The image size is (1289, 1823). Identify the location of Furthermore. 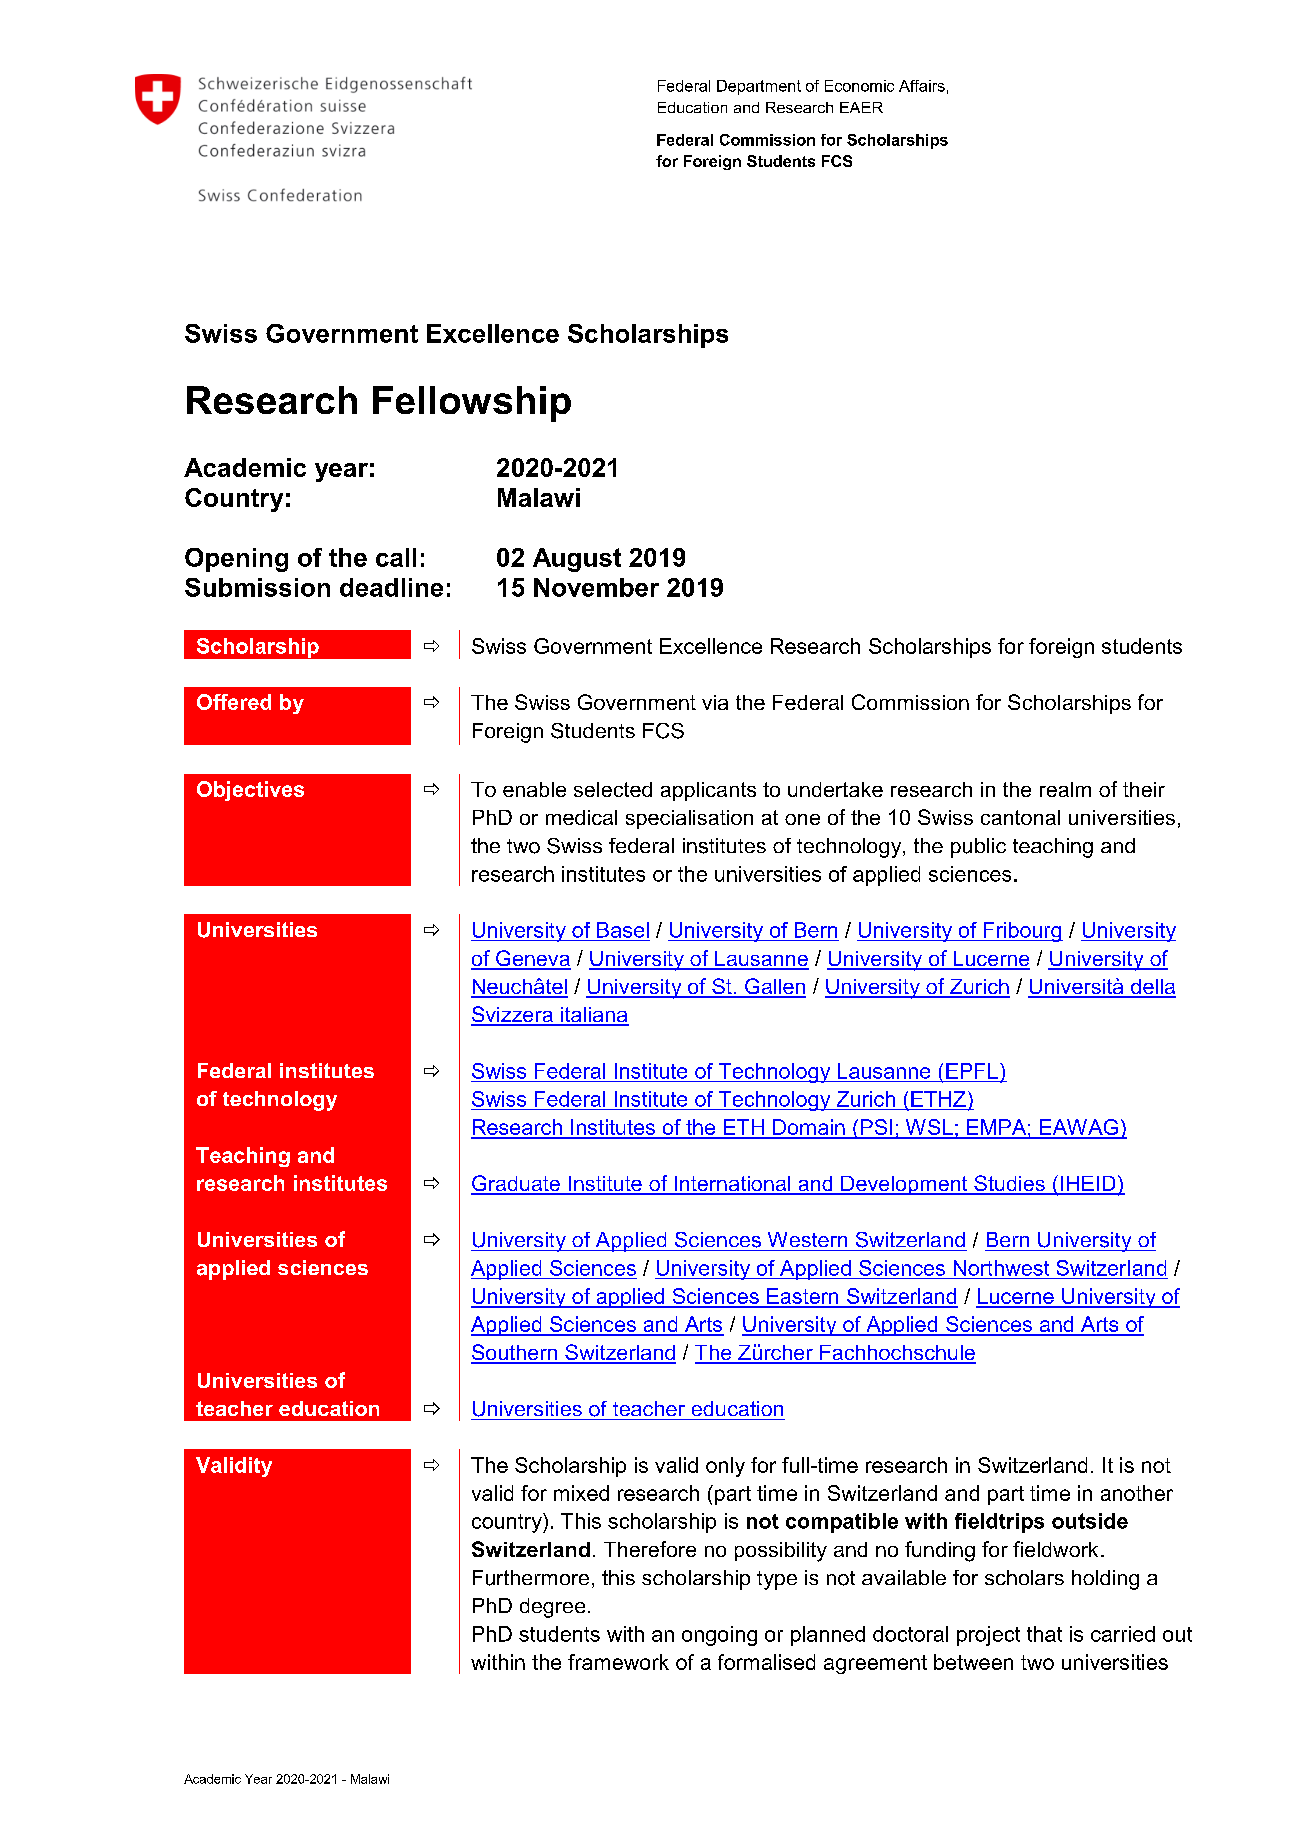
(531, 1578).
